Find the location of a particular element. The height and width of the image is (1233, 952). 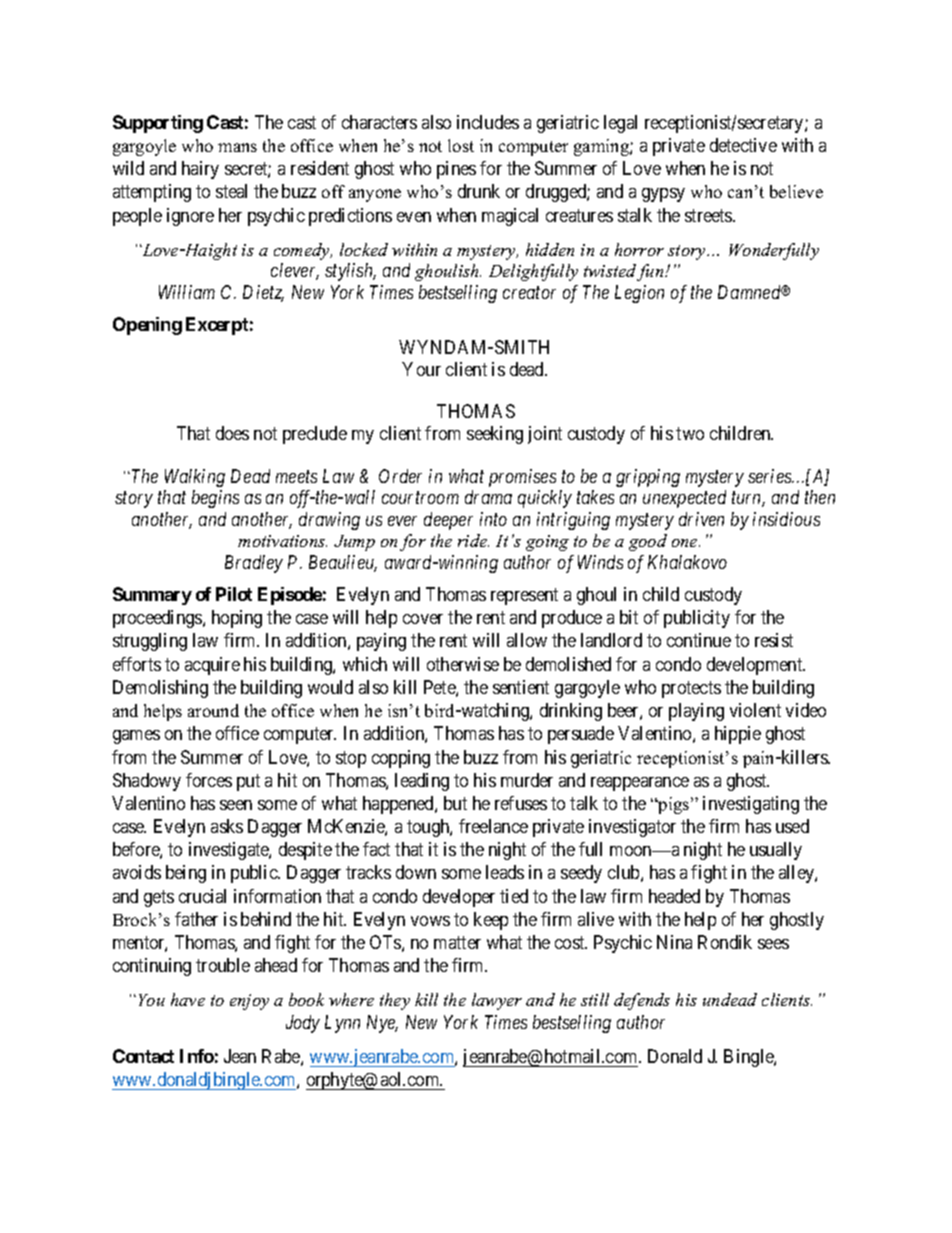

represent is located at coordinates (524, 596).
